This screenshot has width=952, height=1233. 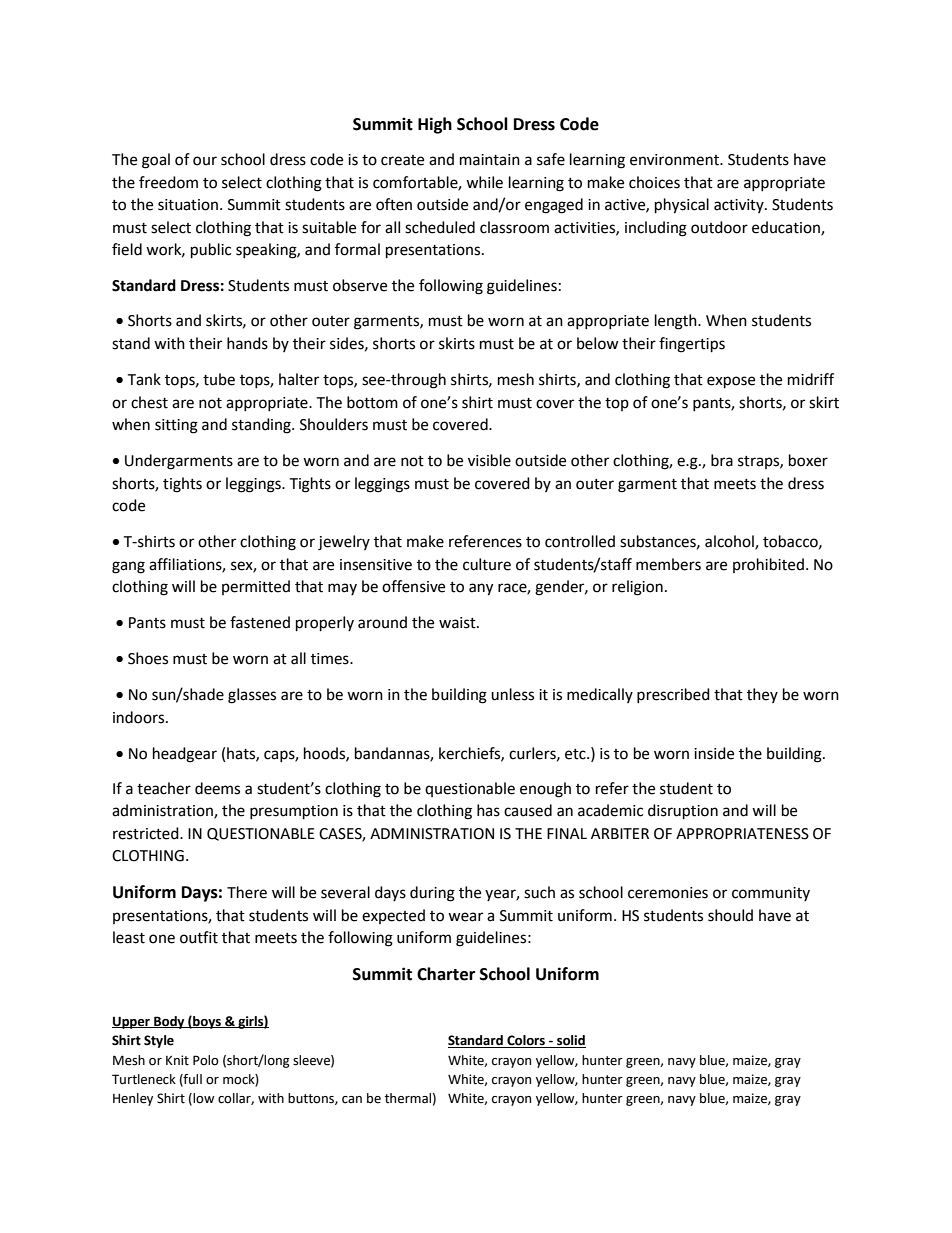 I want to click on Polo, so click(x=206, y=1060).
